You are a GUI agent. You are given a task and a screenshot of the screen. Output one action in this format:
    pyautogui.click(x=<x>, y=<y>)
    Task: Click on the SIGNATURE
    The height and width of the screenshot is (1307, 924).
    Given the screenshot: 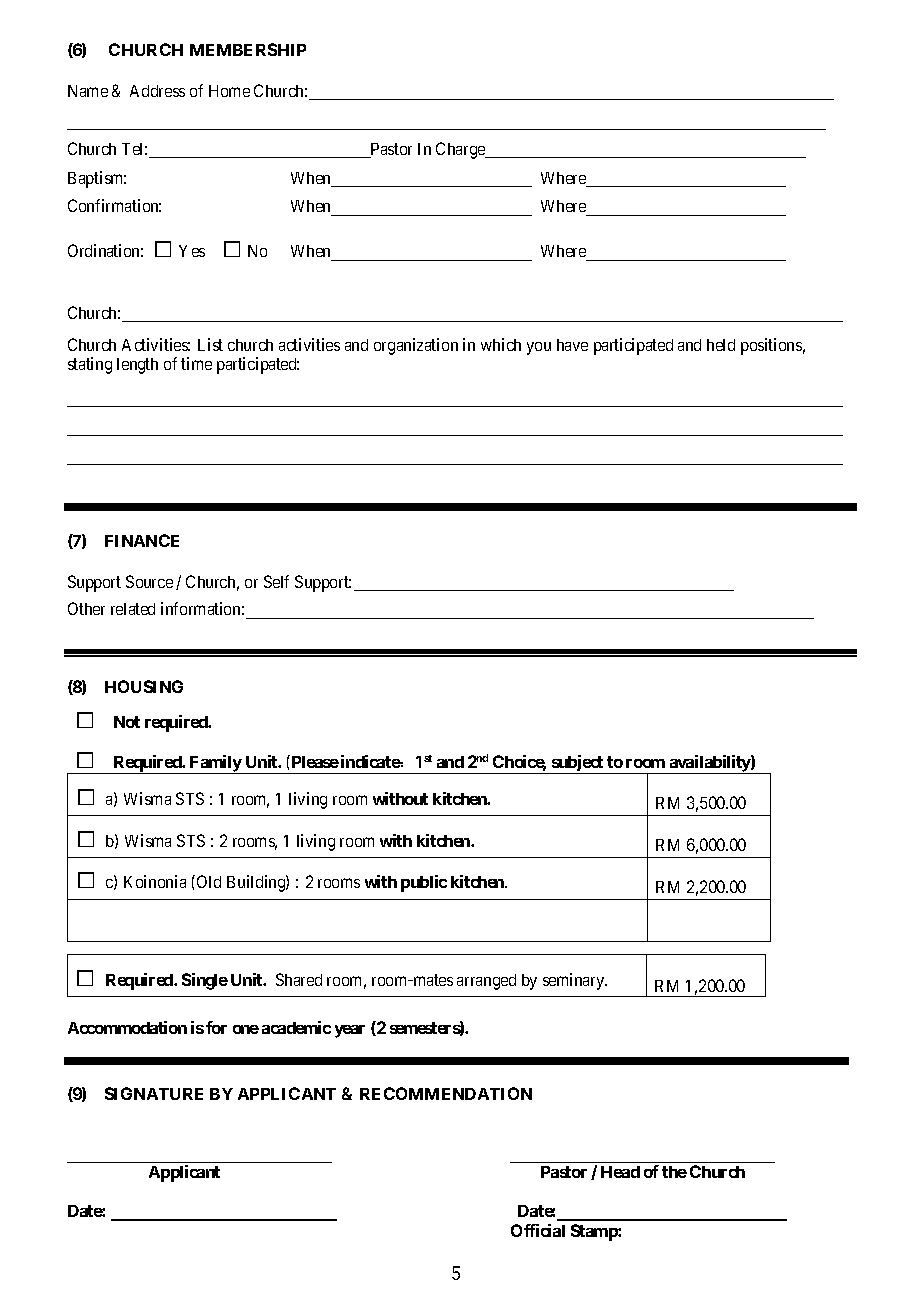 What is the action you would take?
    pyautogui.click(x=154, y=1093)
